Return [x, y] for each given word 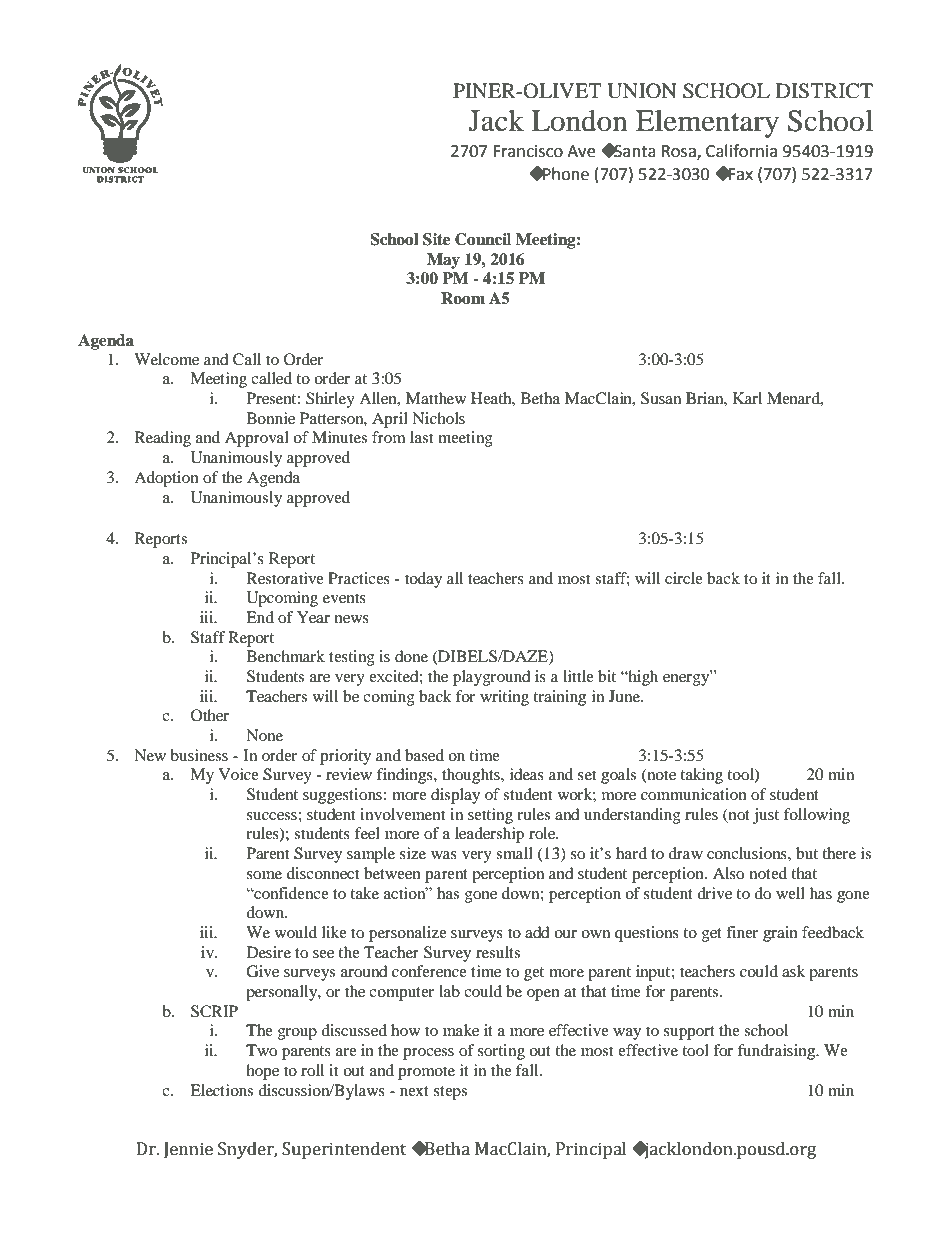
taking [701, 776]
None [264, 735]
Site [436, 239]
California [741, 151]
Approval [257, 439]
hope [262, 1072]
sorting [501, 1052]
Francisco [528, 151]
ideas [527, 774]
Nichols [438, 418]
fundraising [778, 1052]
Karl [747, 398]
